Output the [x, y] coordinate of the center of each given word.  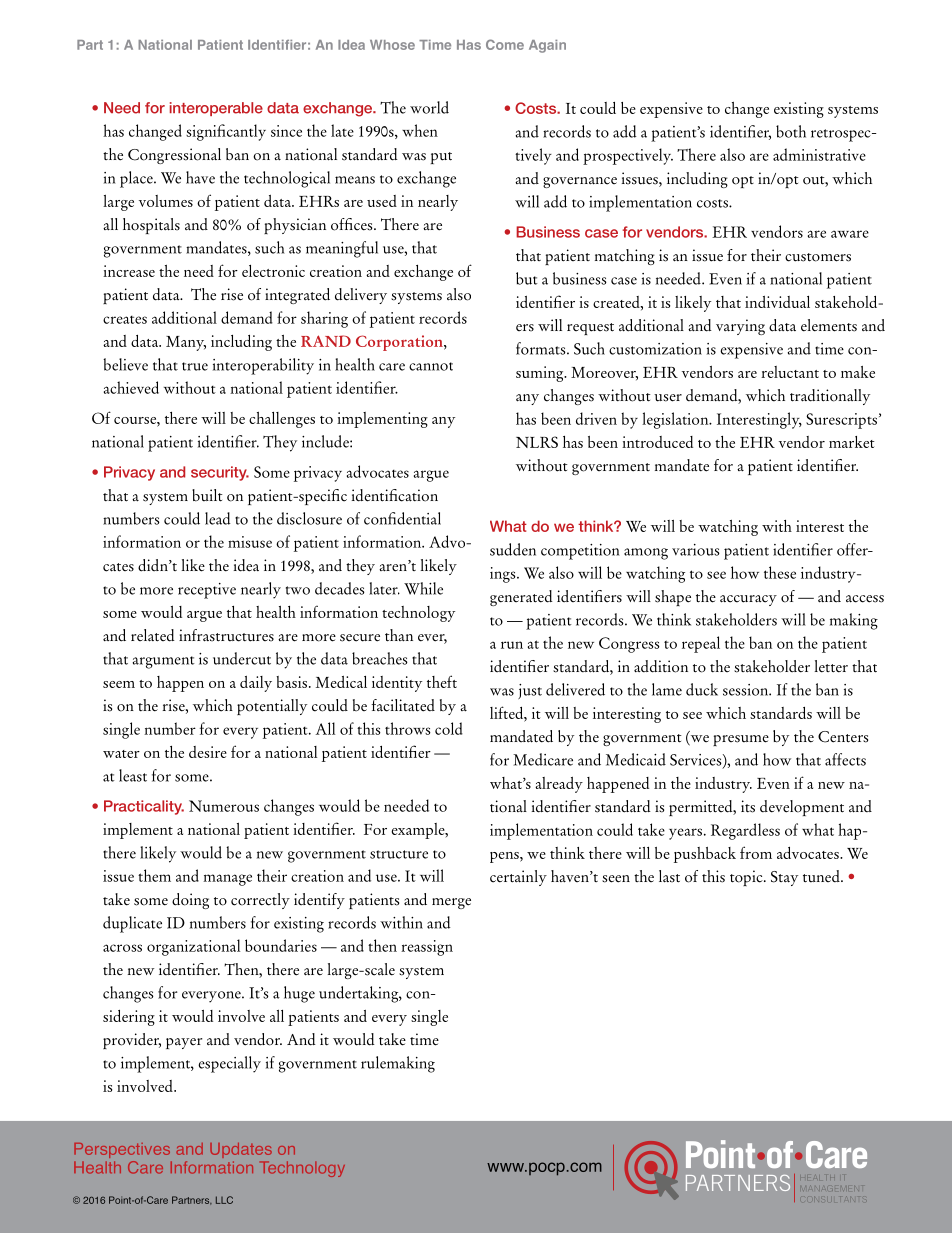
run [512, 645]
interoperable [216, 109]
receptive [207, 591]
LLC [224, 1200]
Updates [241, 1150]
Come [505, 44]
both [791, 131]
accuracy [748, 600]
